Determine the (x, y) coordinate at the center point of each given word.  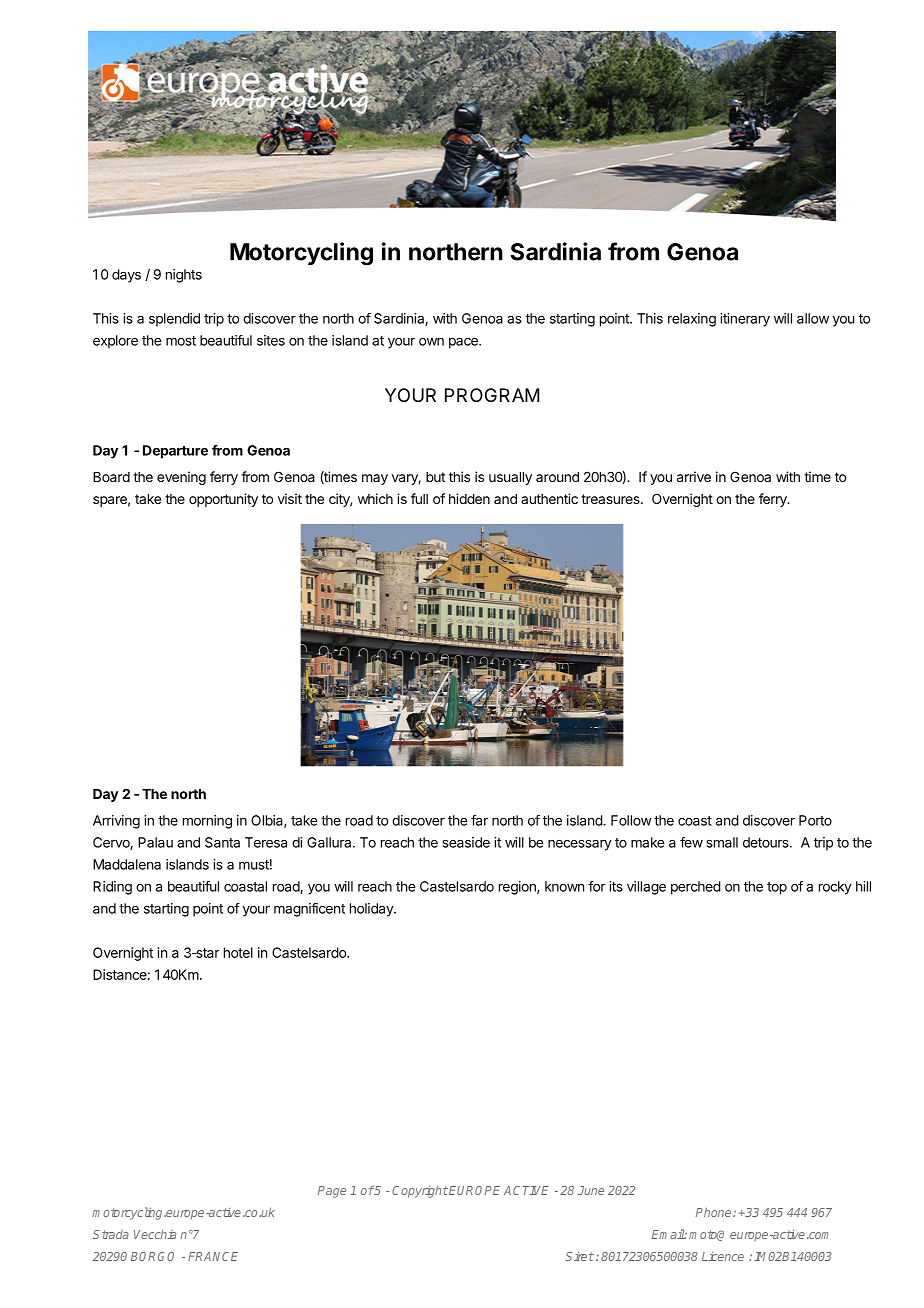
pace (464, 343)
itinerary (745, 320)
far (479, 820)
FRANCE (213, 1256)
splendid (174, 320)
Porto (815, 820)
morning (207, 822)
